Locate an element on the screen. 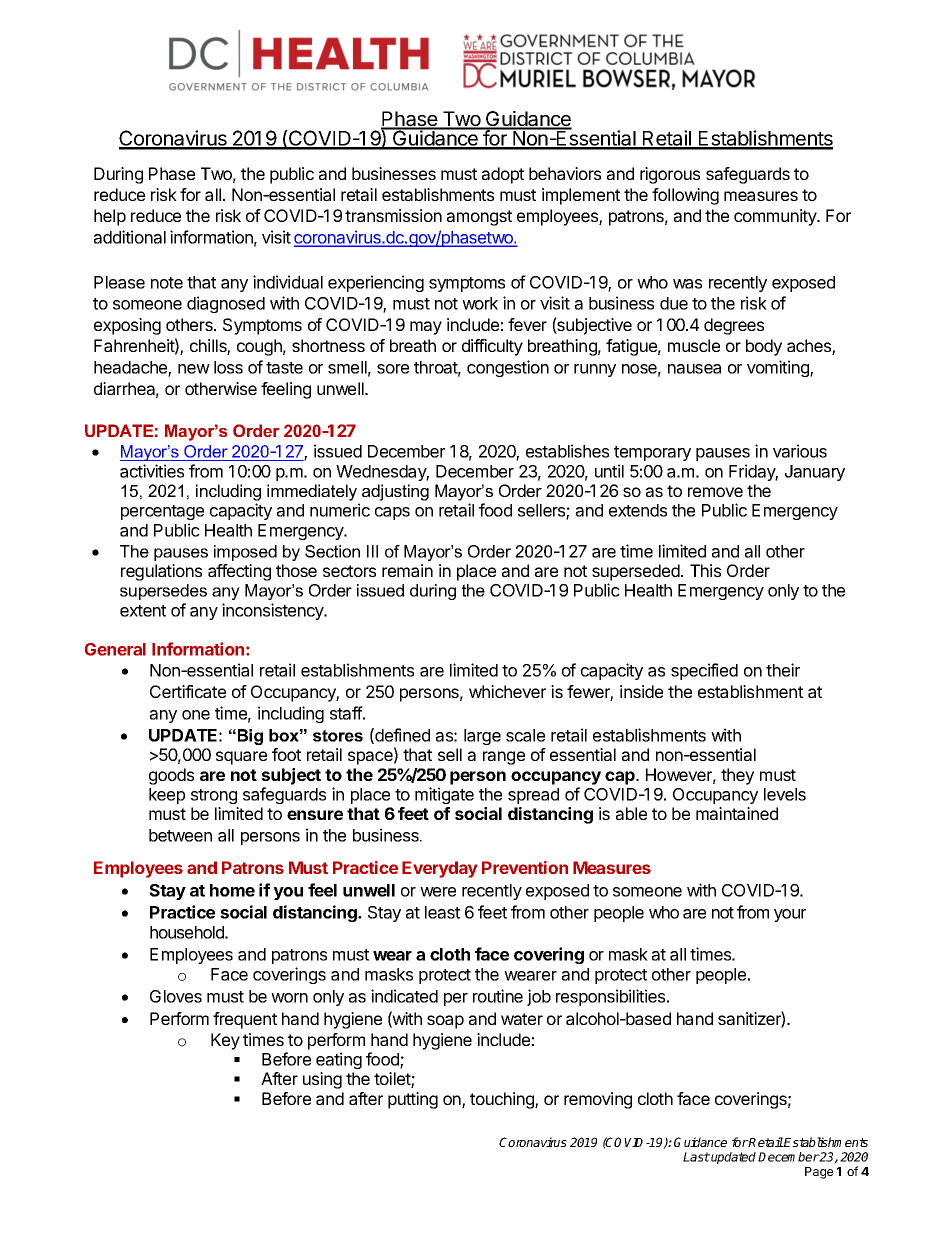 The image size is (952, 1233). amongst is located at coordinates (479, 218).
